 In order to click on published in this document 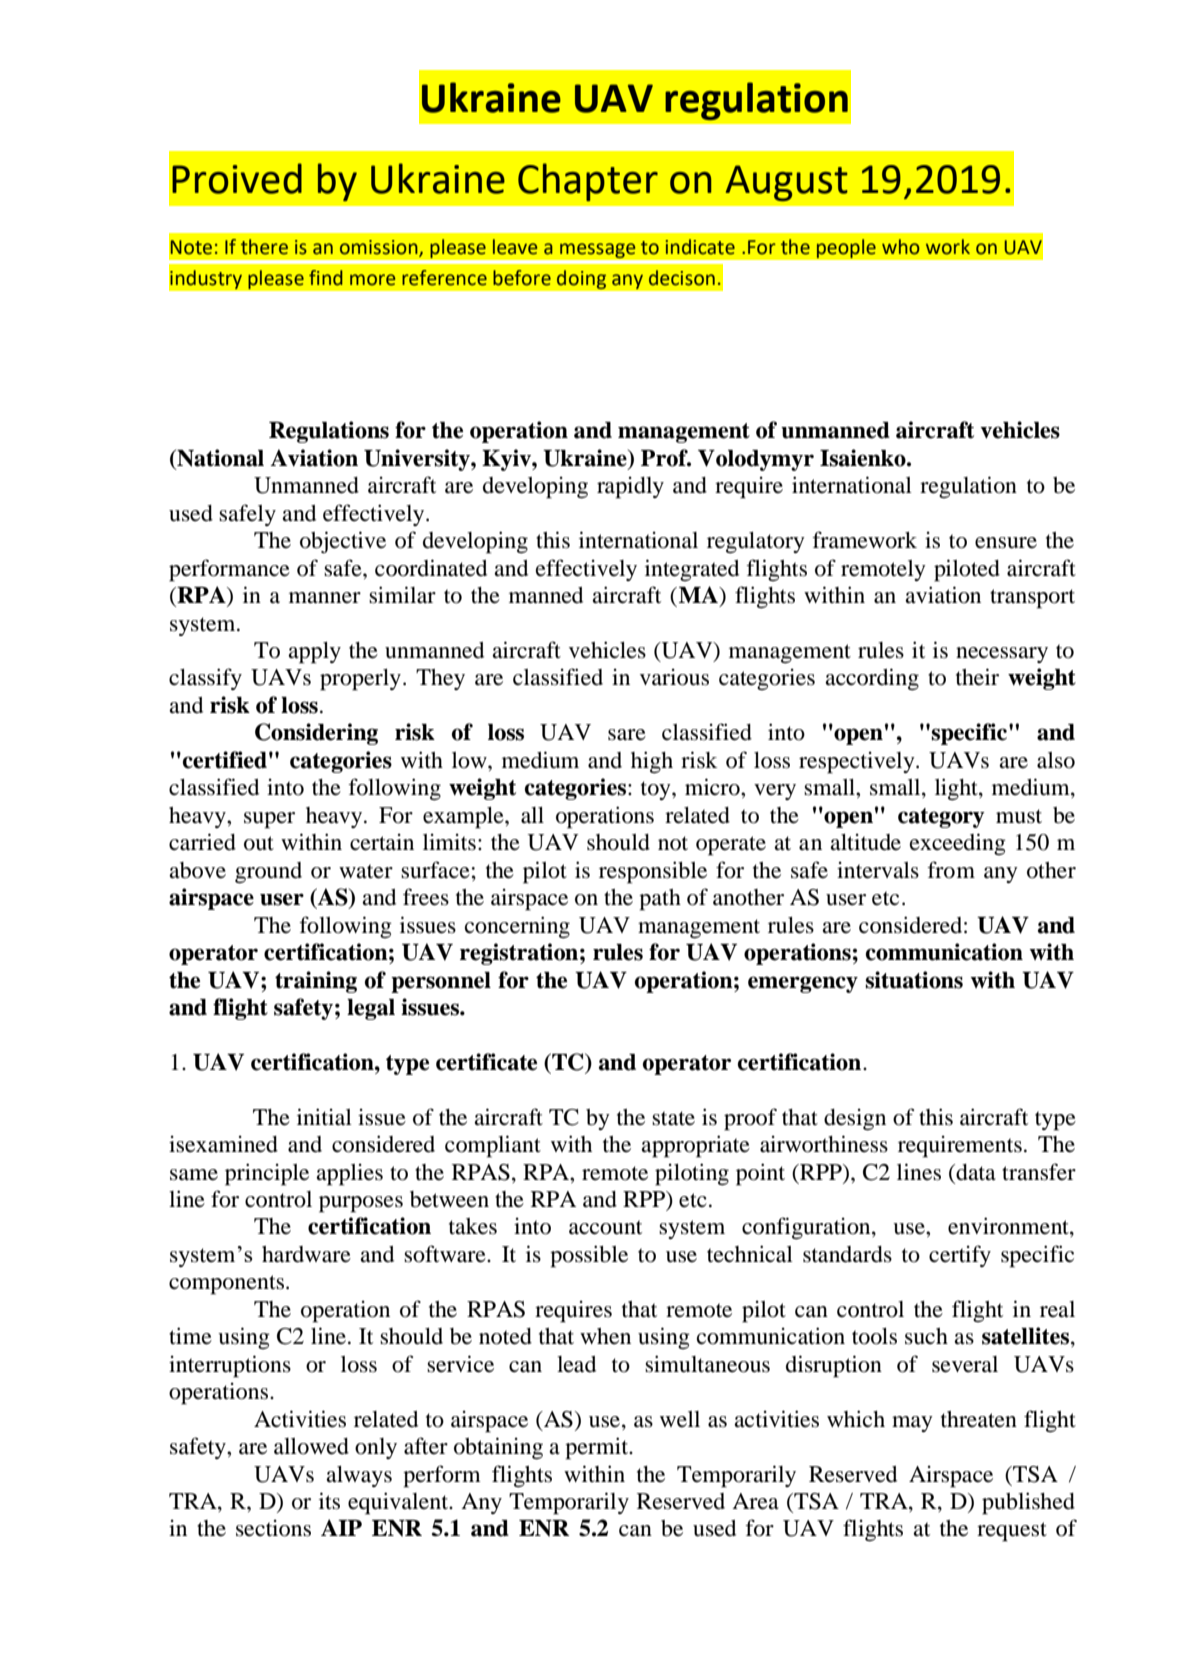, I will do `click(1028, 1503)`.
